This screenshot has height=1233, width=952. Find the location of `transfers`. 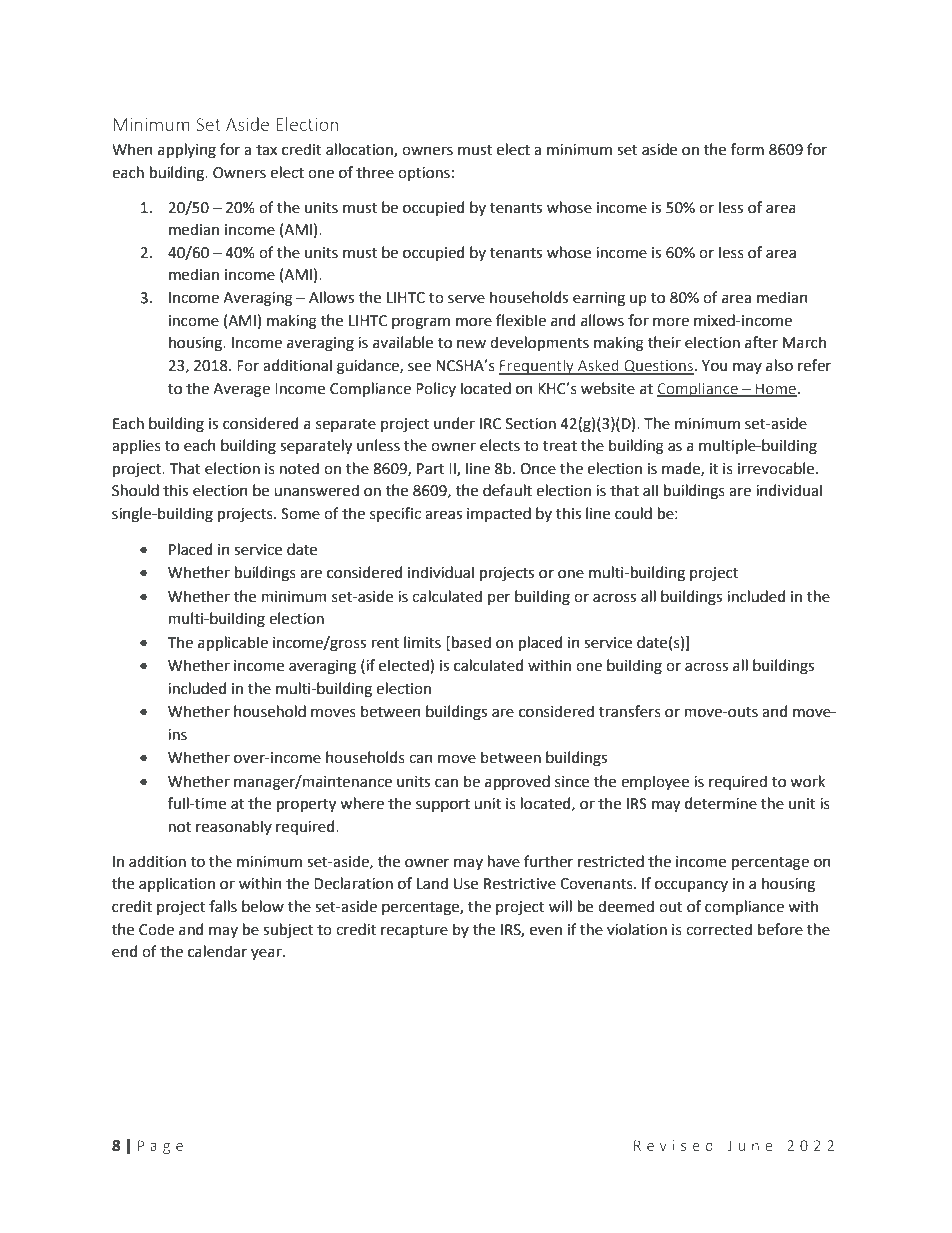

transfers is located at coordinates (630, 711).
